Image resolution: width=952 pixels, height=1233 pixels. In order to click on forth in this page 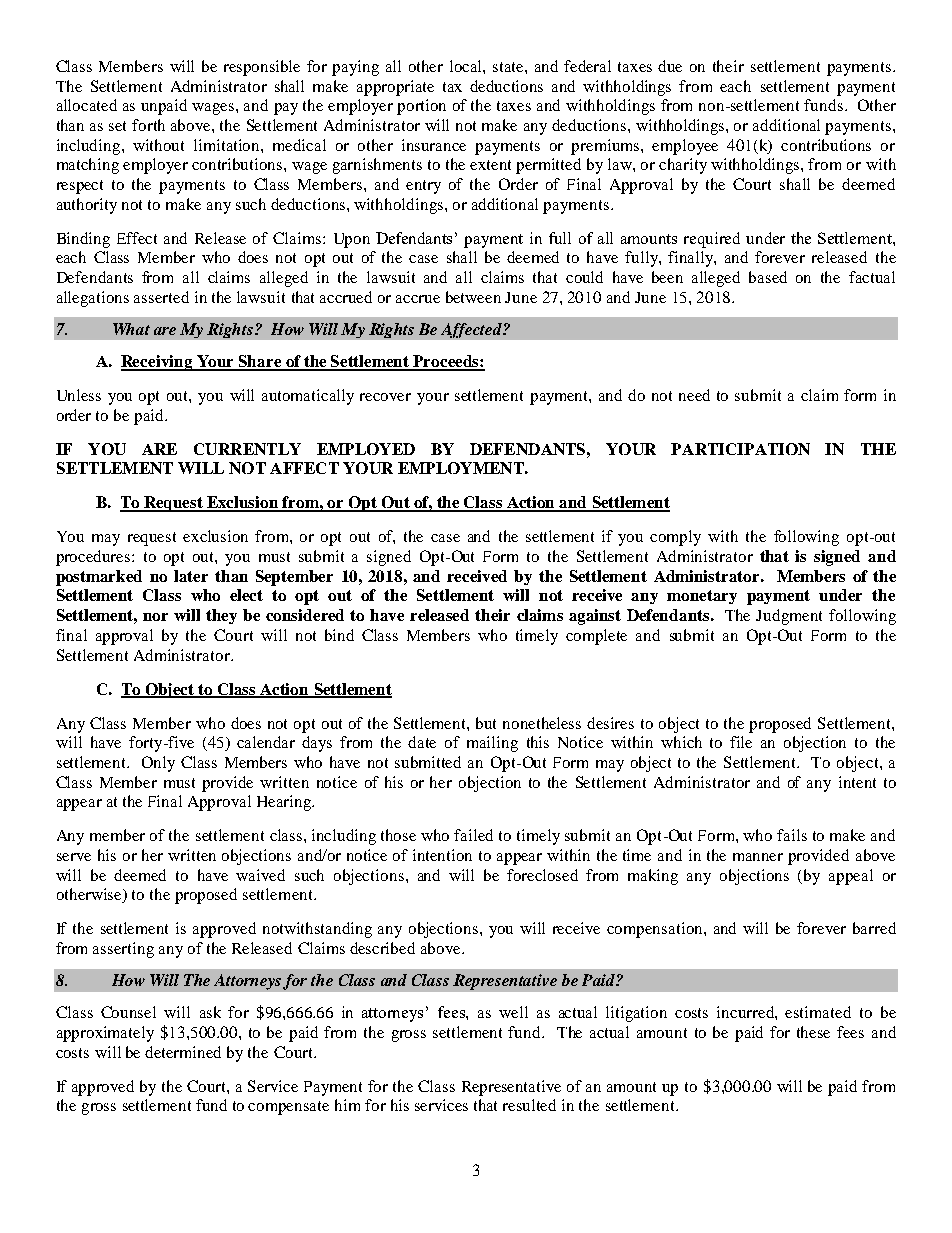, I will do `click(148, 125)`.
